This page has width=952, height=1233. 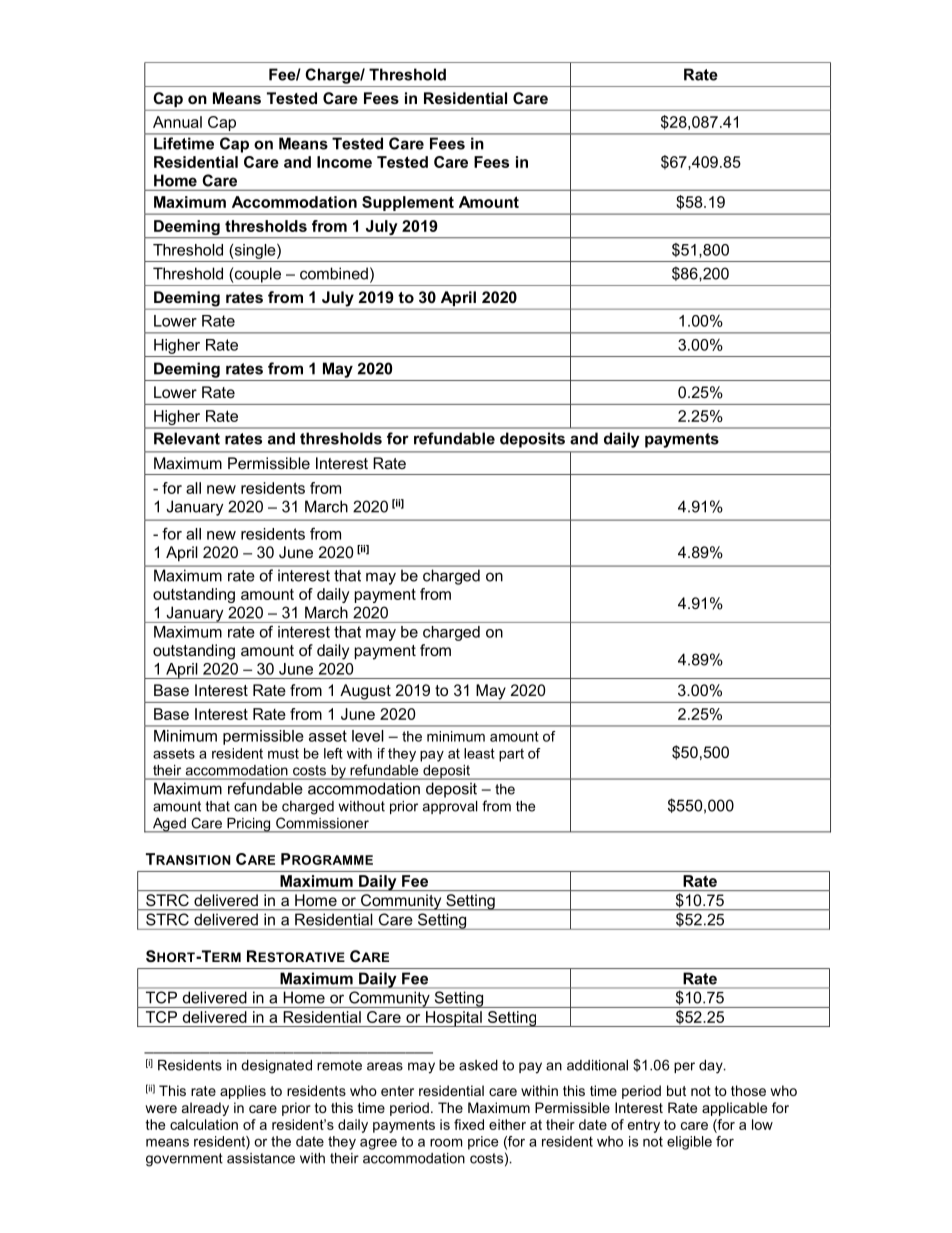 What do you see at coordinates (204, 1124) in the page?
I see `calculation` at bounding box center [204, 1124].
